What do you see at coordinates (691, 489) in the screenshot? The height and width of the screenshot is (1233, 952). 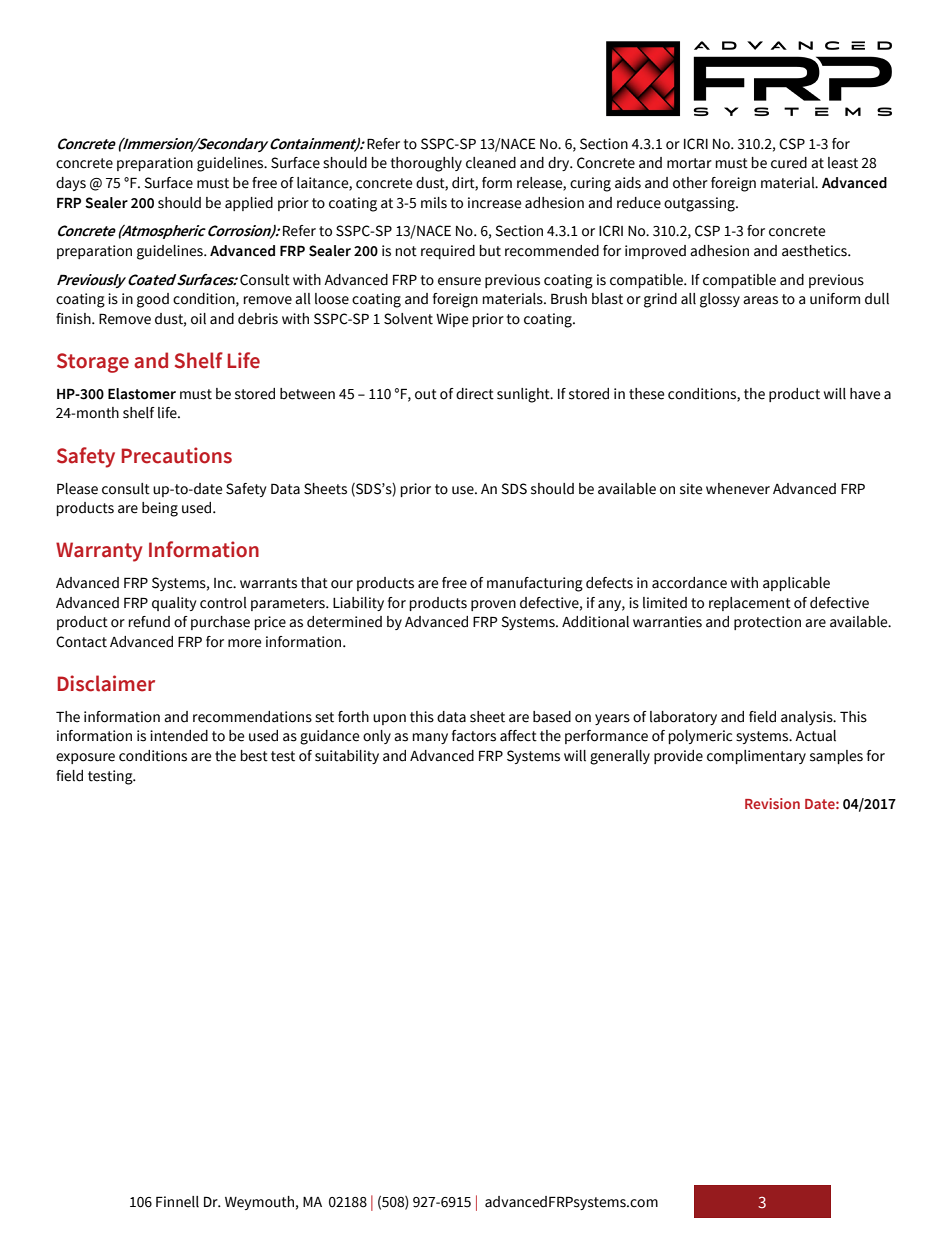 I see `site` at bounding box center [691, 489].
